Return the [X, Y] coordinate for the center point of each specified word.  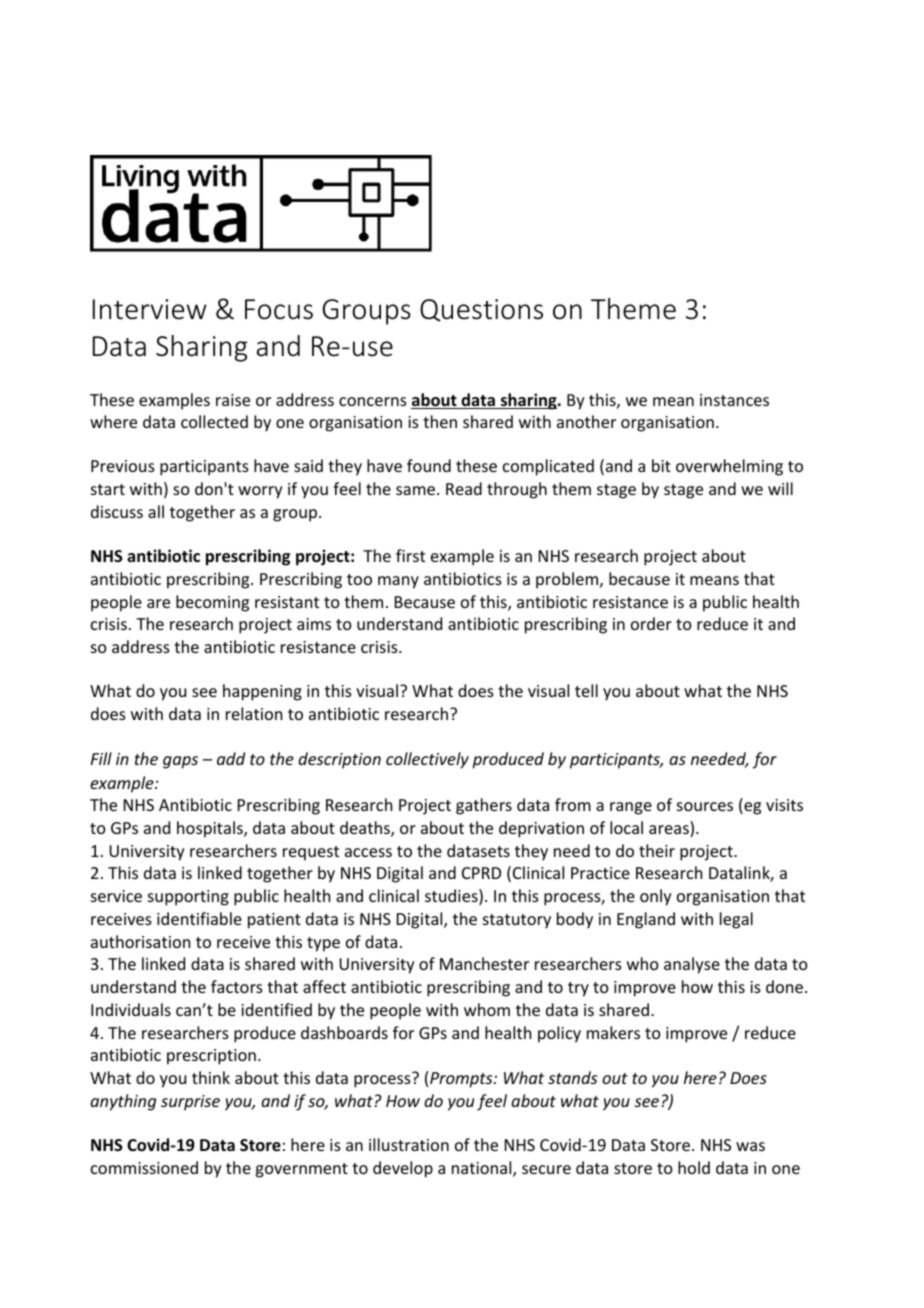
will [780, 488]
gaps [180, 762]
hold [694, 1167]
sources [705, 806]
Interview [150, 309]
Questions [481, 310]
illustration [409, 1144]
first [410, 555]
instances [734, 400]
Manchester [484, 963]
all [156, 511]
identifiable [199, 918]
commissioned [144, 1167]
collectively [427, 760]
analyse [692, 965]
